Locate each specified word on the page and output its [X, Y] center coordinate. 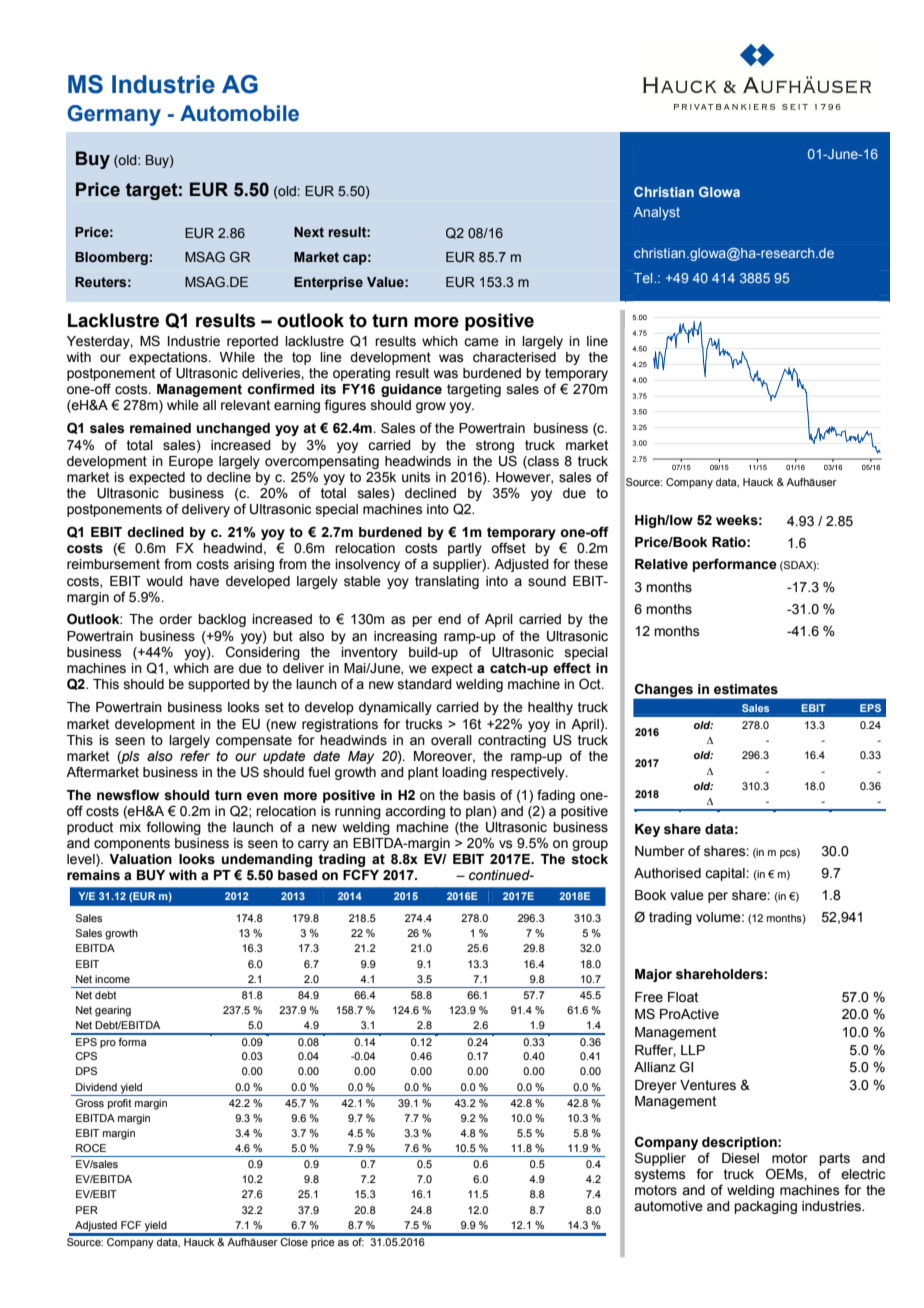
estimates [746, 689]
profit [120, 1104]
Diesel [740, 1158]
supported [219, 685]
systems [660, 1175]
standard [425, 684]
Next [309, 232]
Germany [114, 115]
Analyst [657, 213]
